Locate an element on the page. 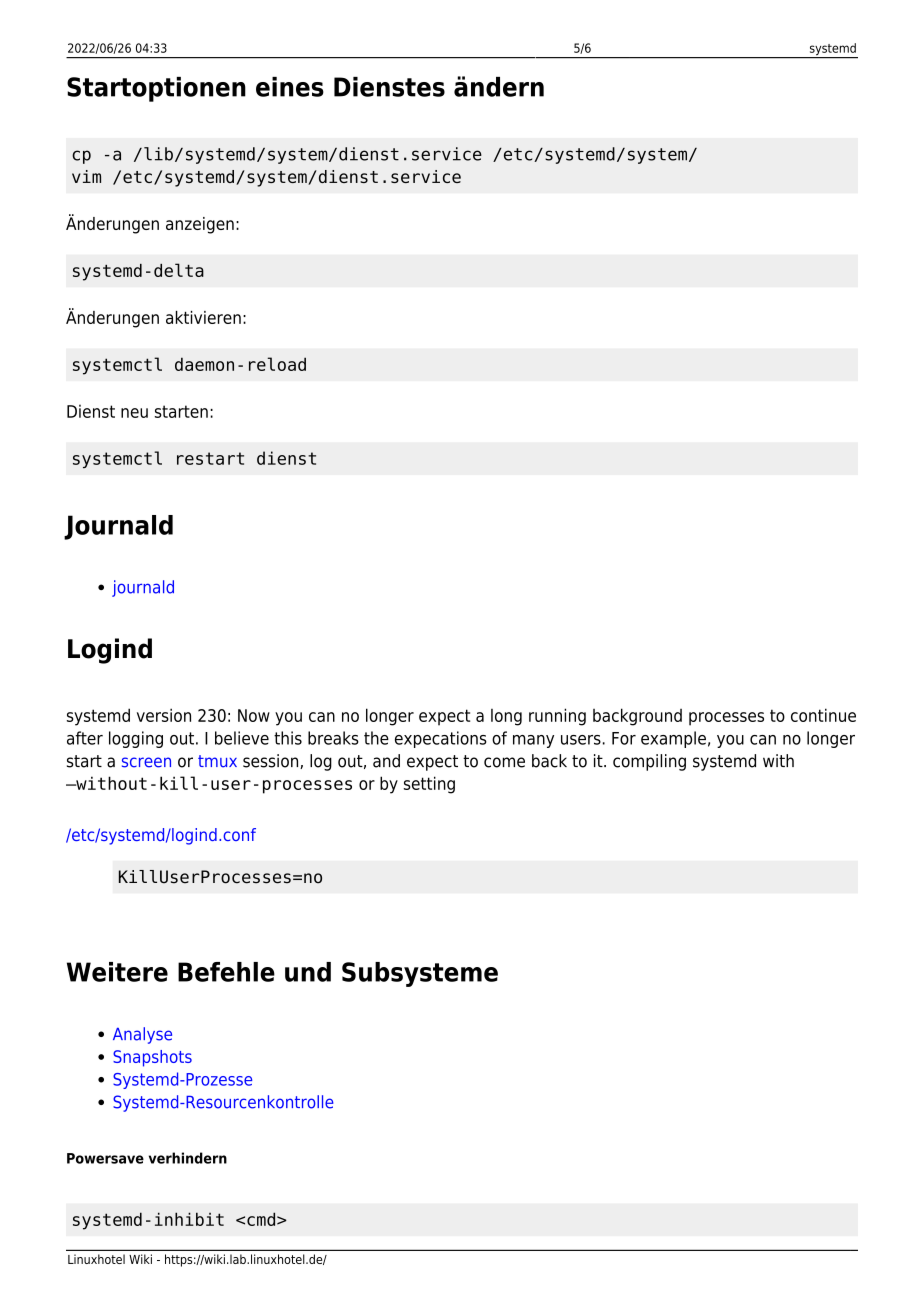  running is located at coordinates (557, 717).
